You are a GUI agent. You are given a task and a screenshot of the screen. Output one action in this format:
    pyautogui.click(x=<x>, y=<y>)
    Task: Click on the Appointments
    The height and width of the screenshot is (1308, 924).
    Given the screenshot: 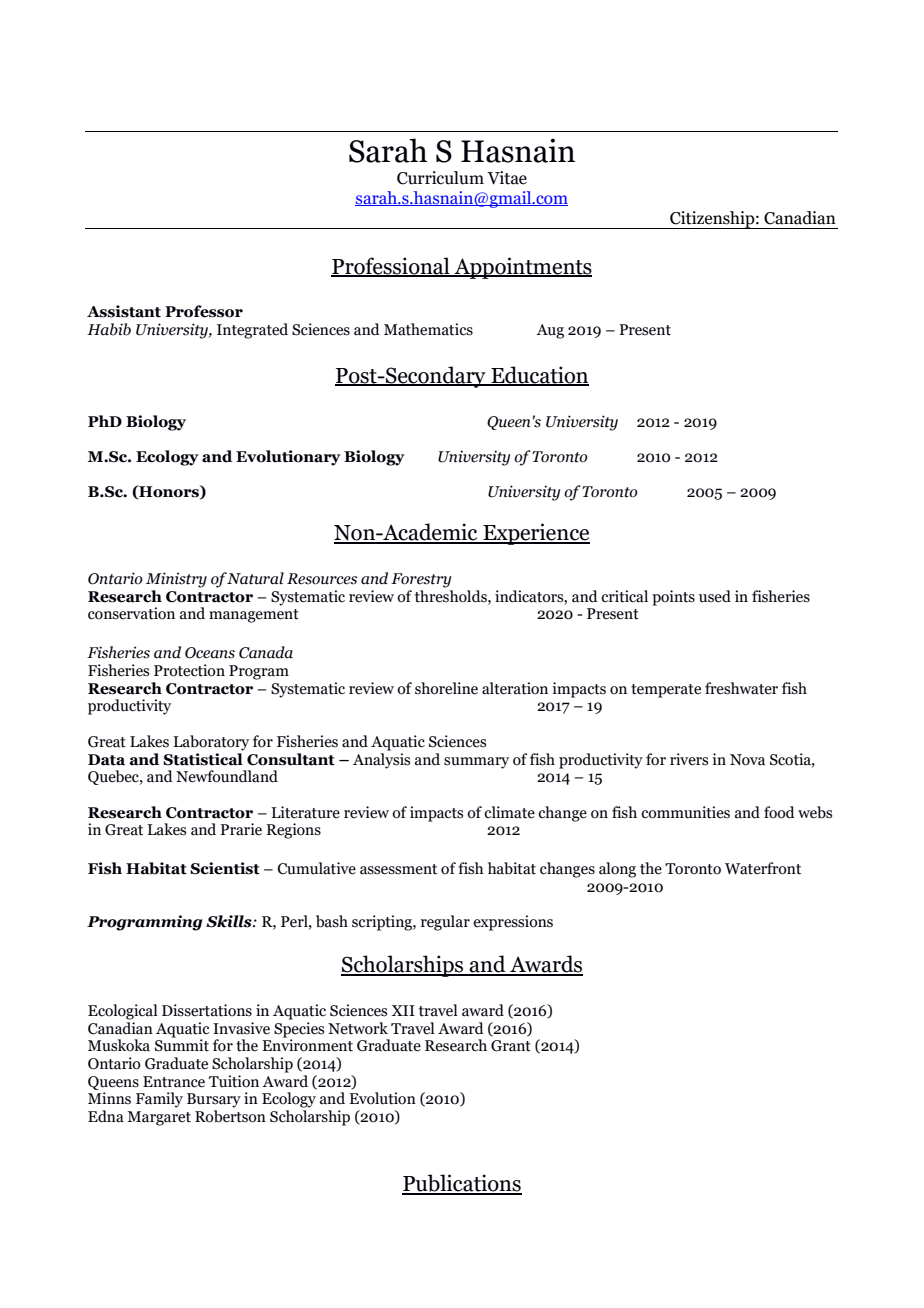 What is the action you would take?
    pyautogui.click(x=522, y=268)
